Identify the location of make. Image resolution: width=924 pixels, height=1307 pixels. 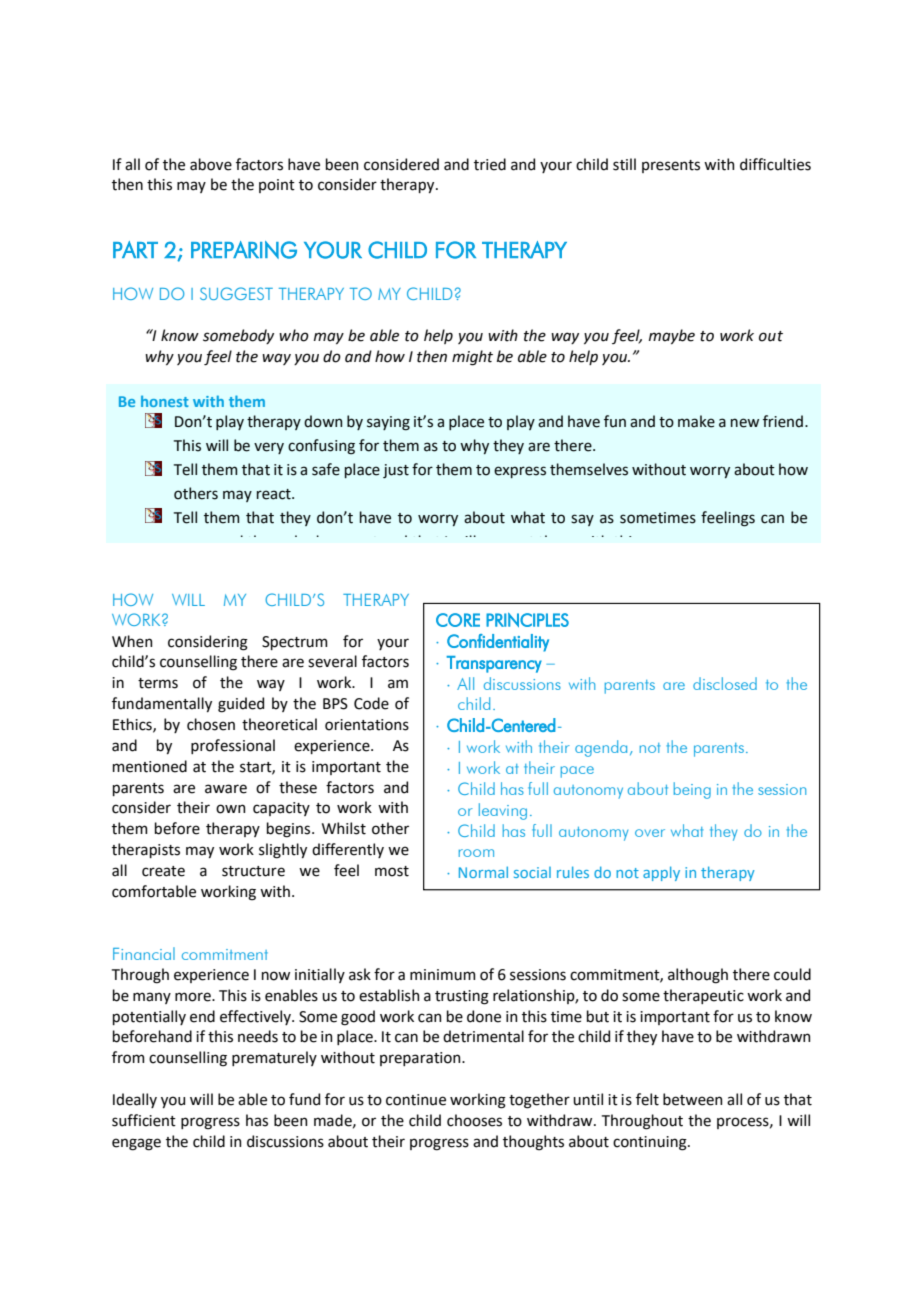
(696, 421).
